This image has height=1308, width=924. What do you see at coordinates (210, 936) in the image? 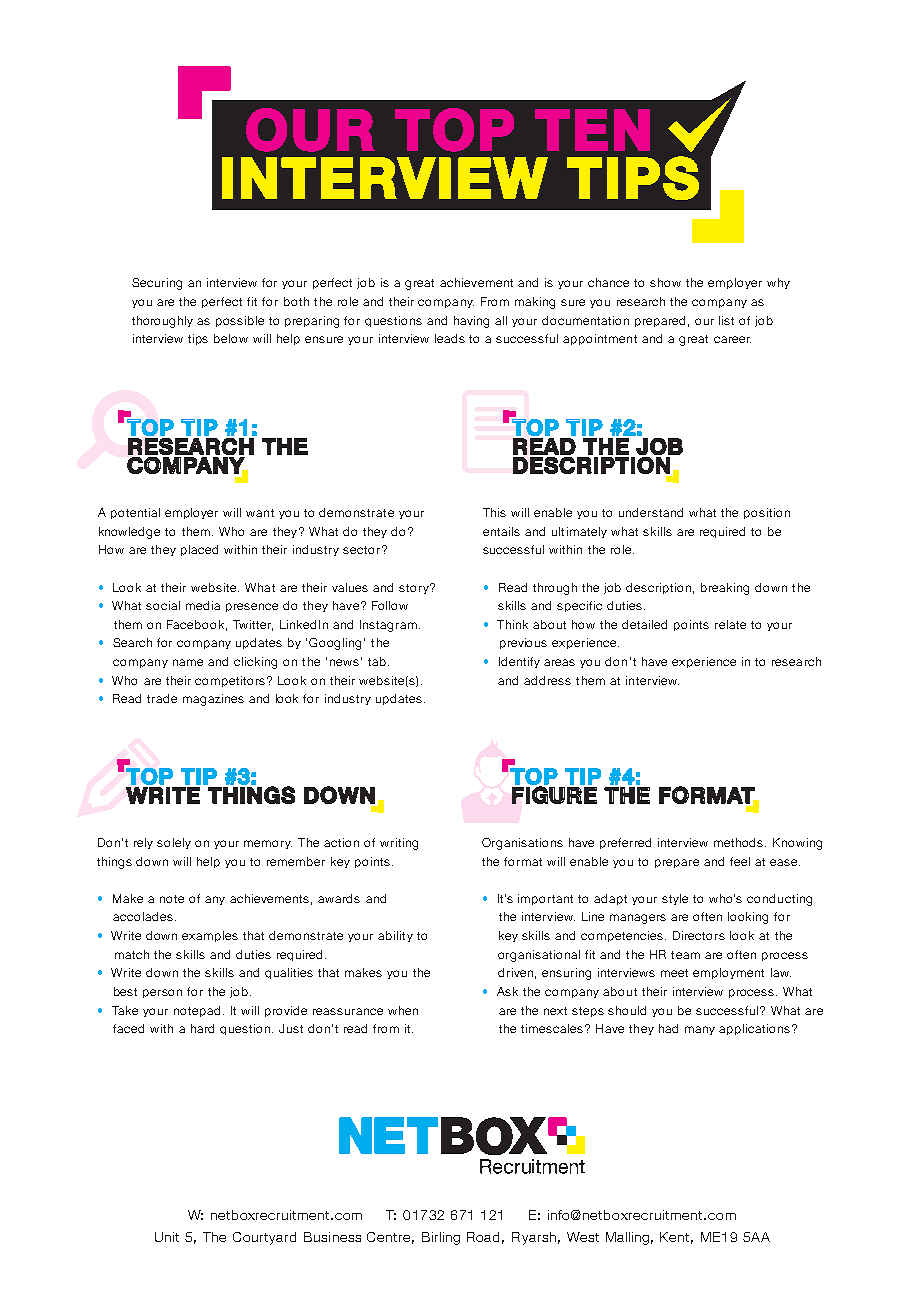
I see `examples` at bounding box center [210, 936].
